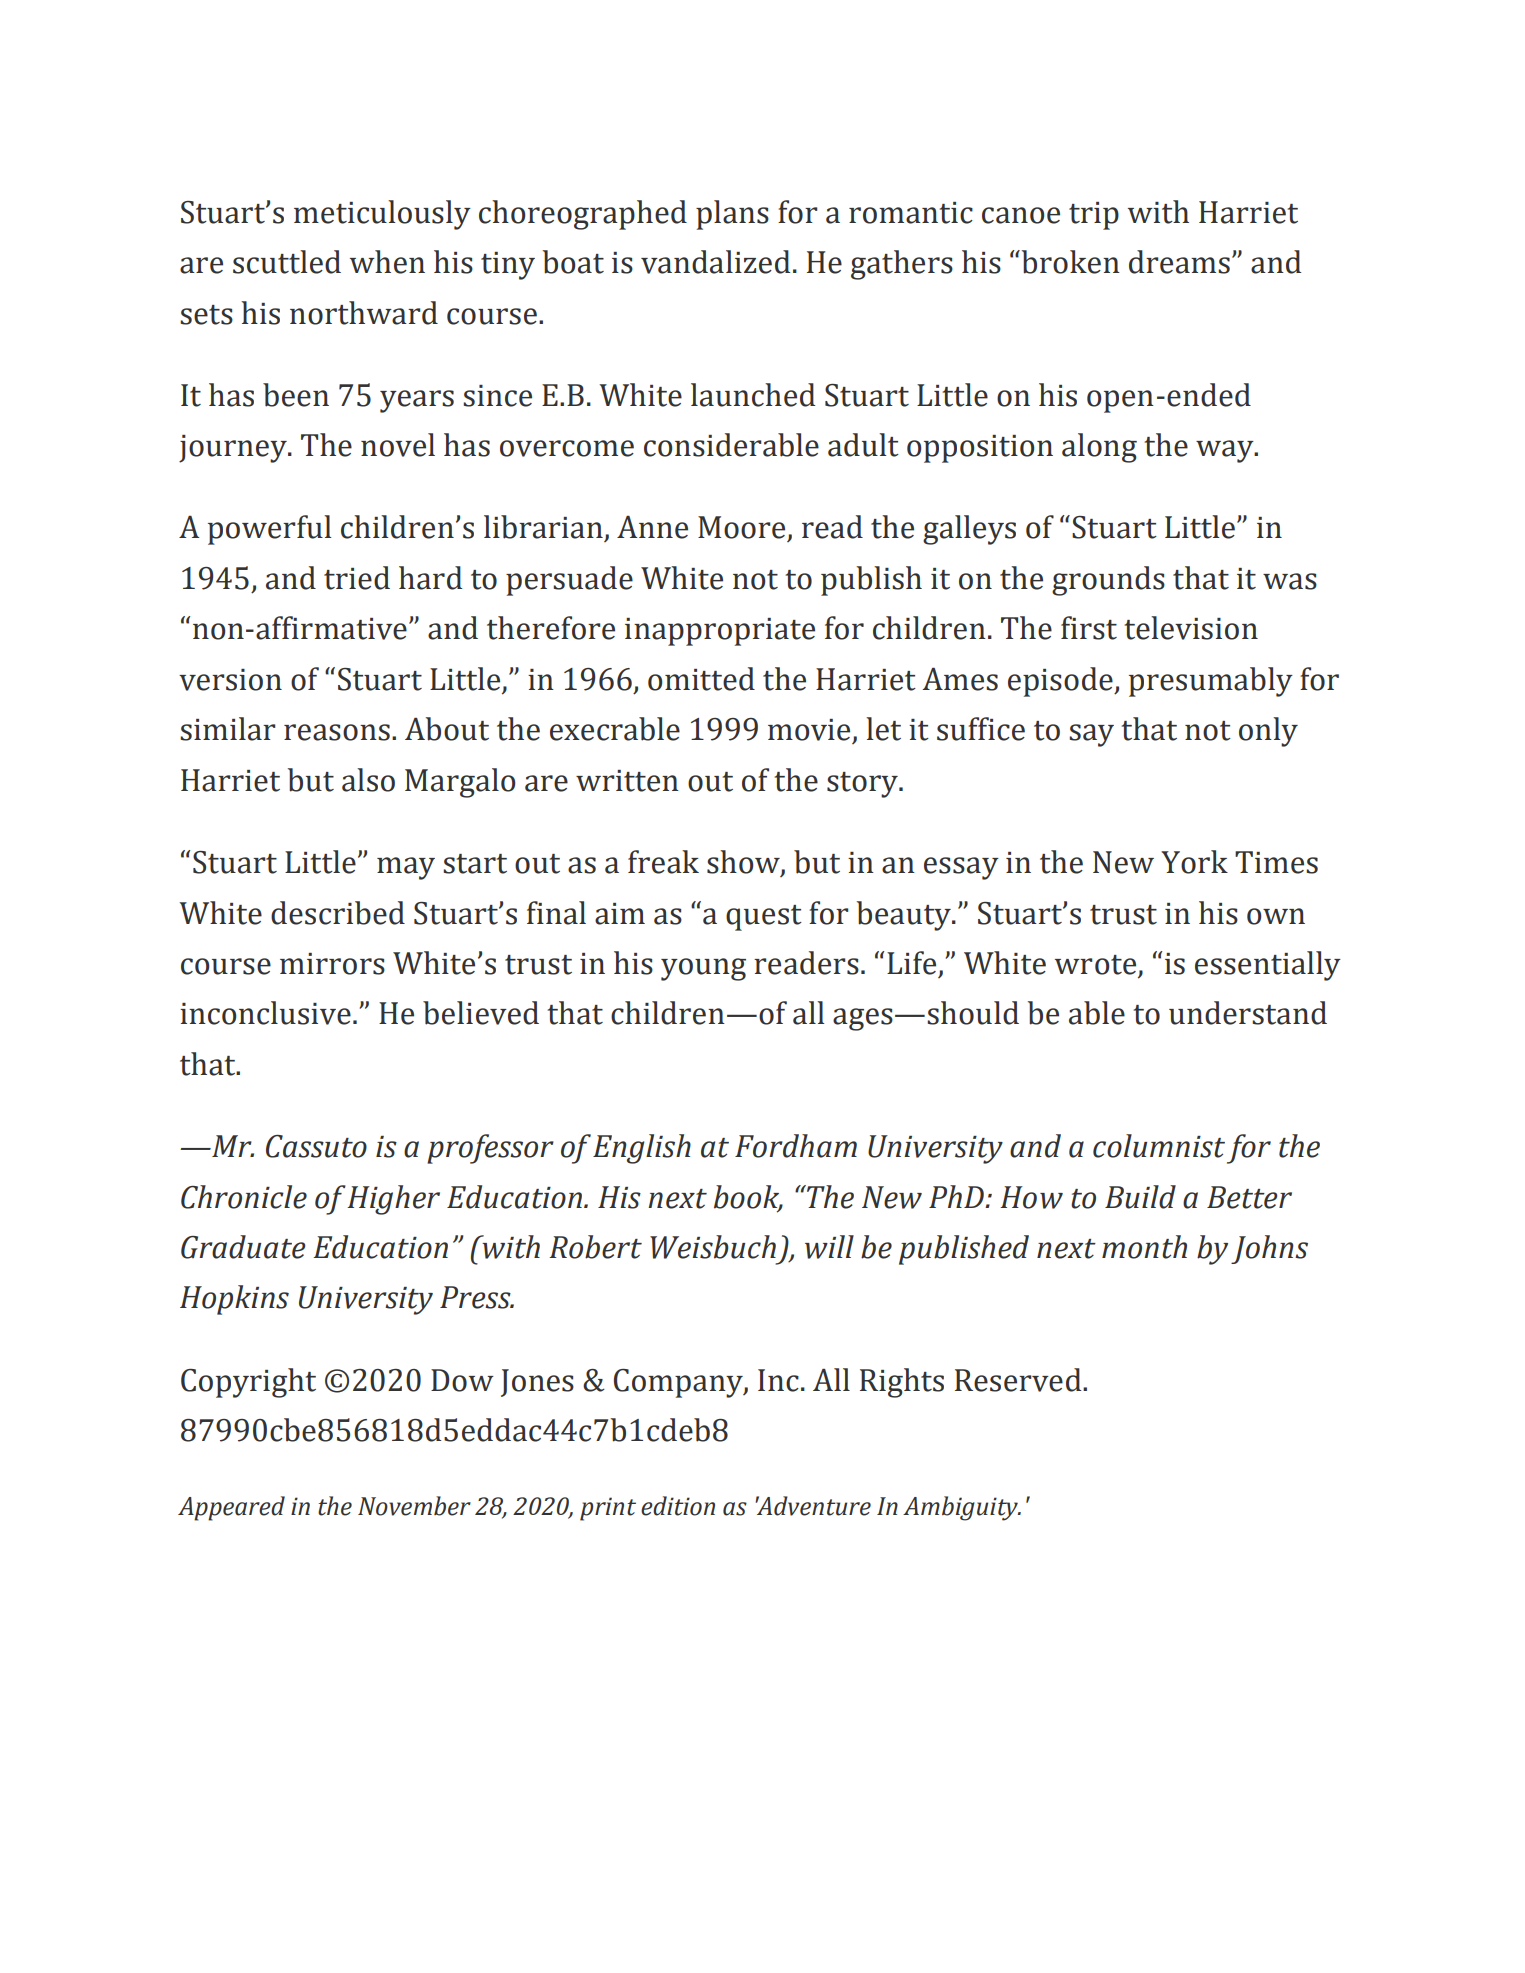  Describe the element at coordinates (1194, 862) in the screenshot. I see `York` at that location.
